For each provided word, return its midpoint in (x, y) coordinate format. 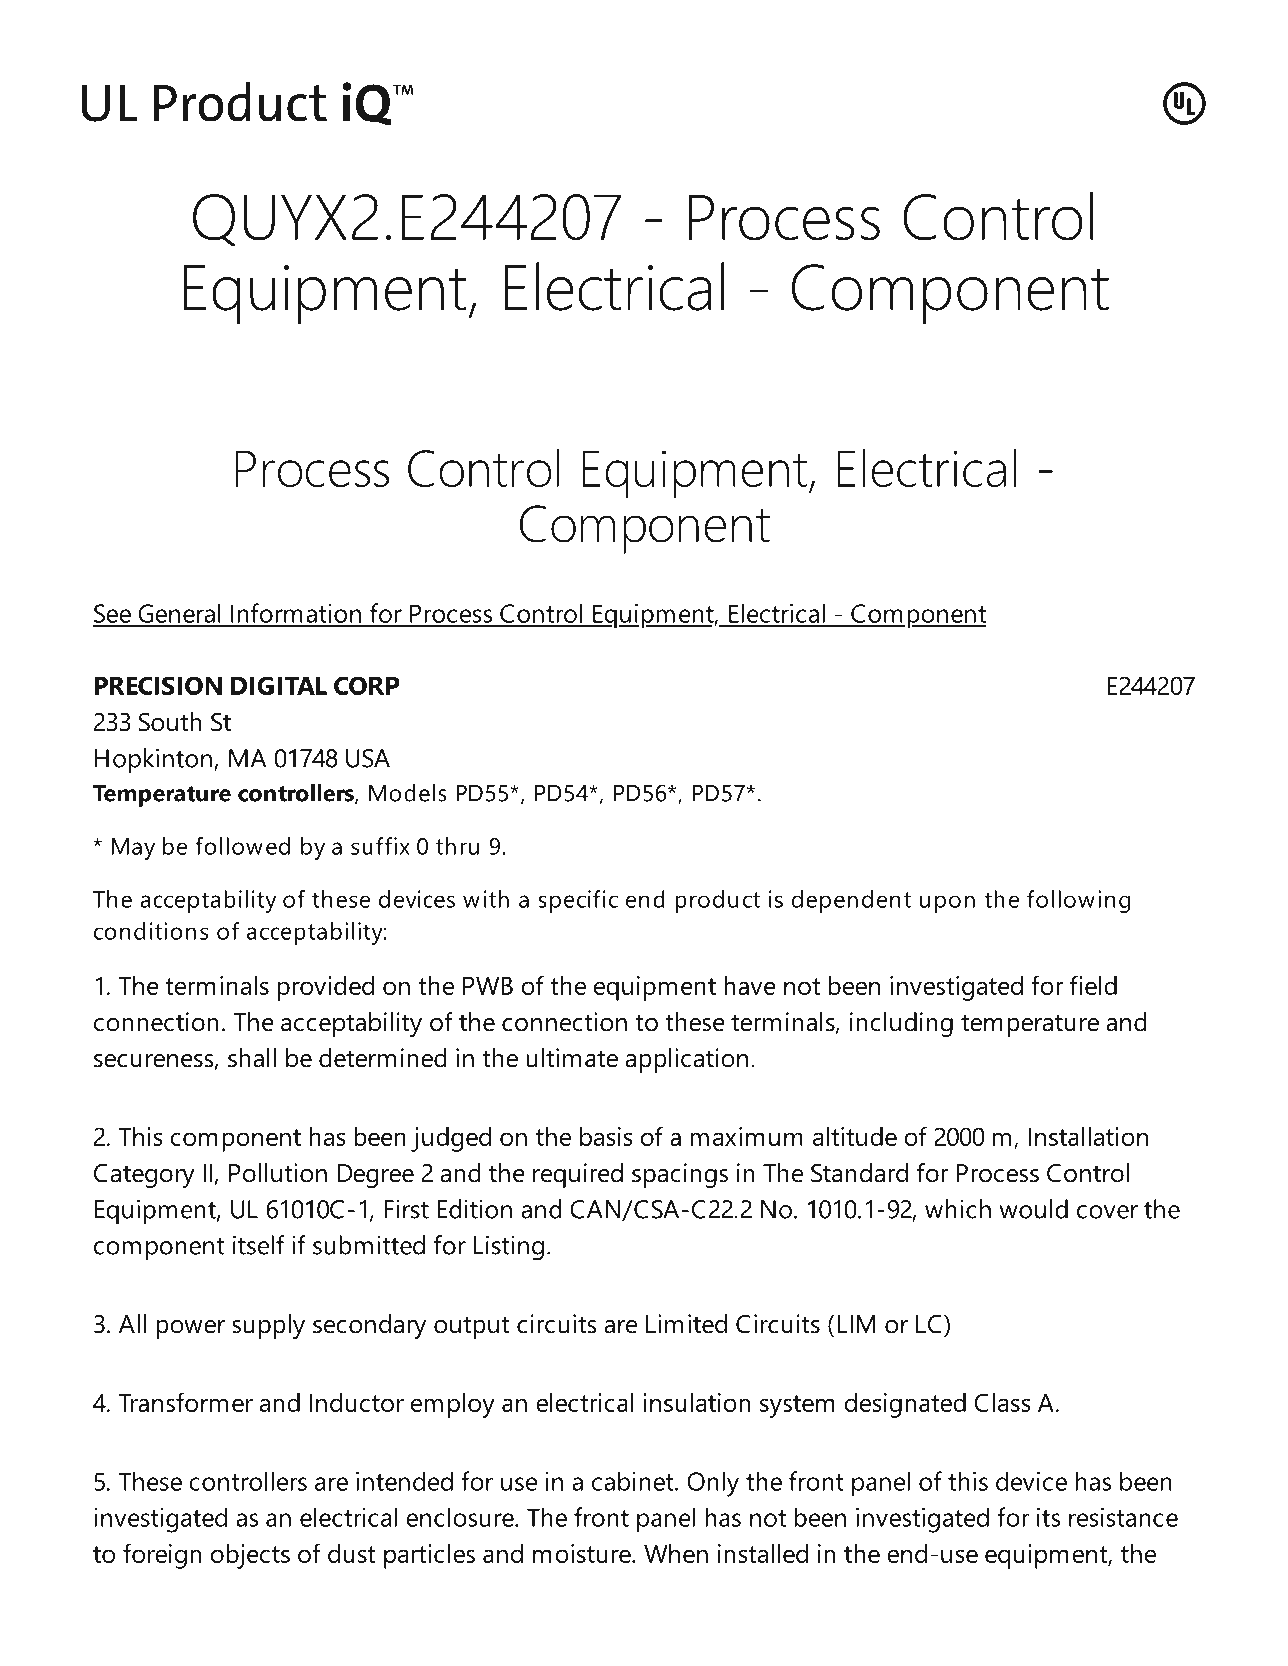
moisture (583, 1553)
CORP (367, 685)
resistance (1123, 1517)
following (1078, 901)
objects (250, 1556)
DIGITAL (279, 685)
